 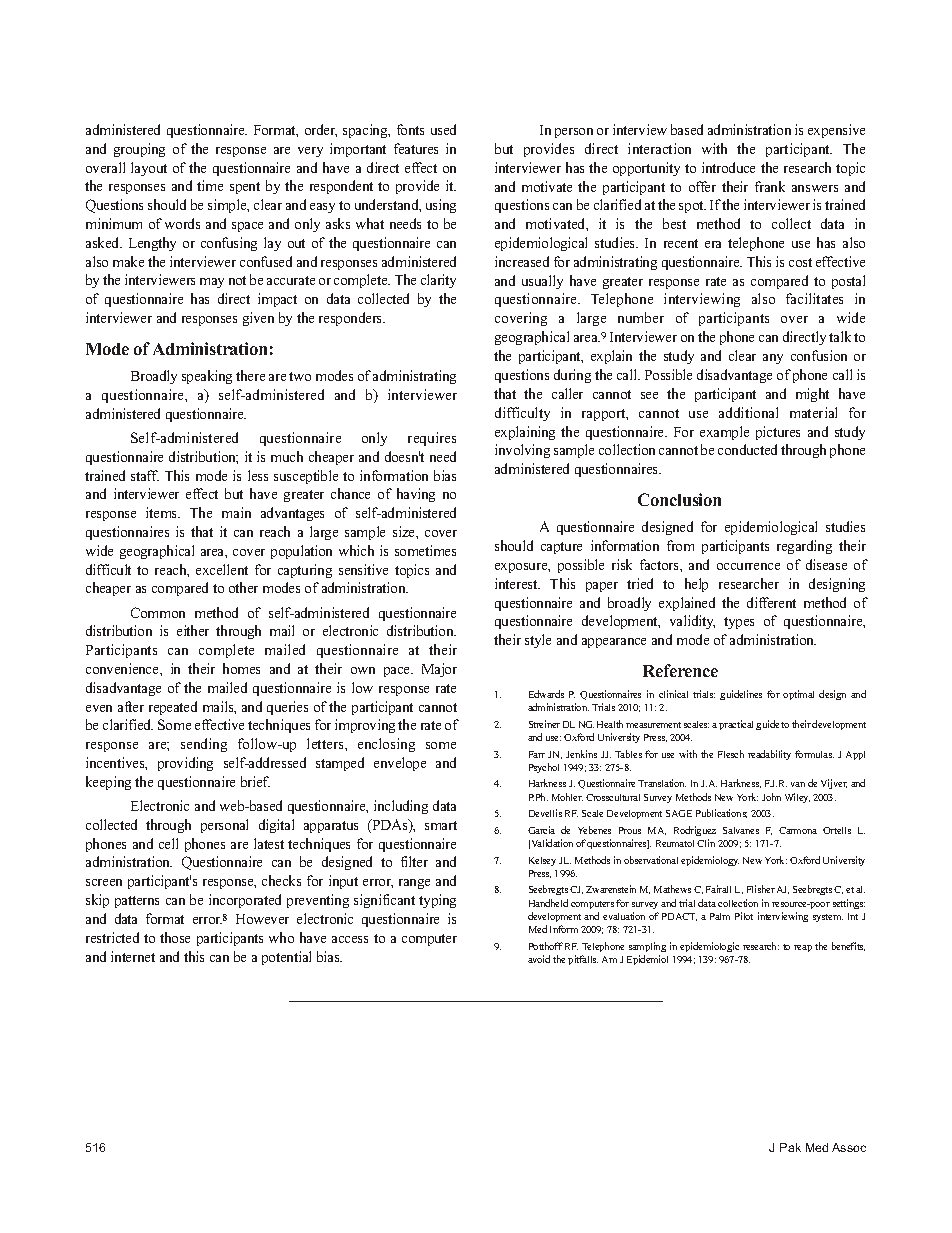 I want to click on during, so click(x=572, y=376).
